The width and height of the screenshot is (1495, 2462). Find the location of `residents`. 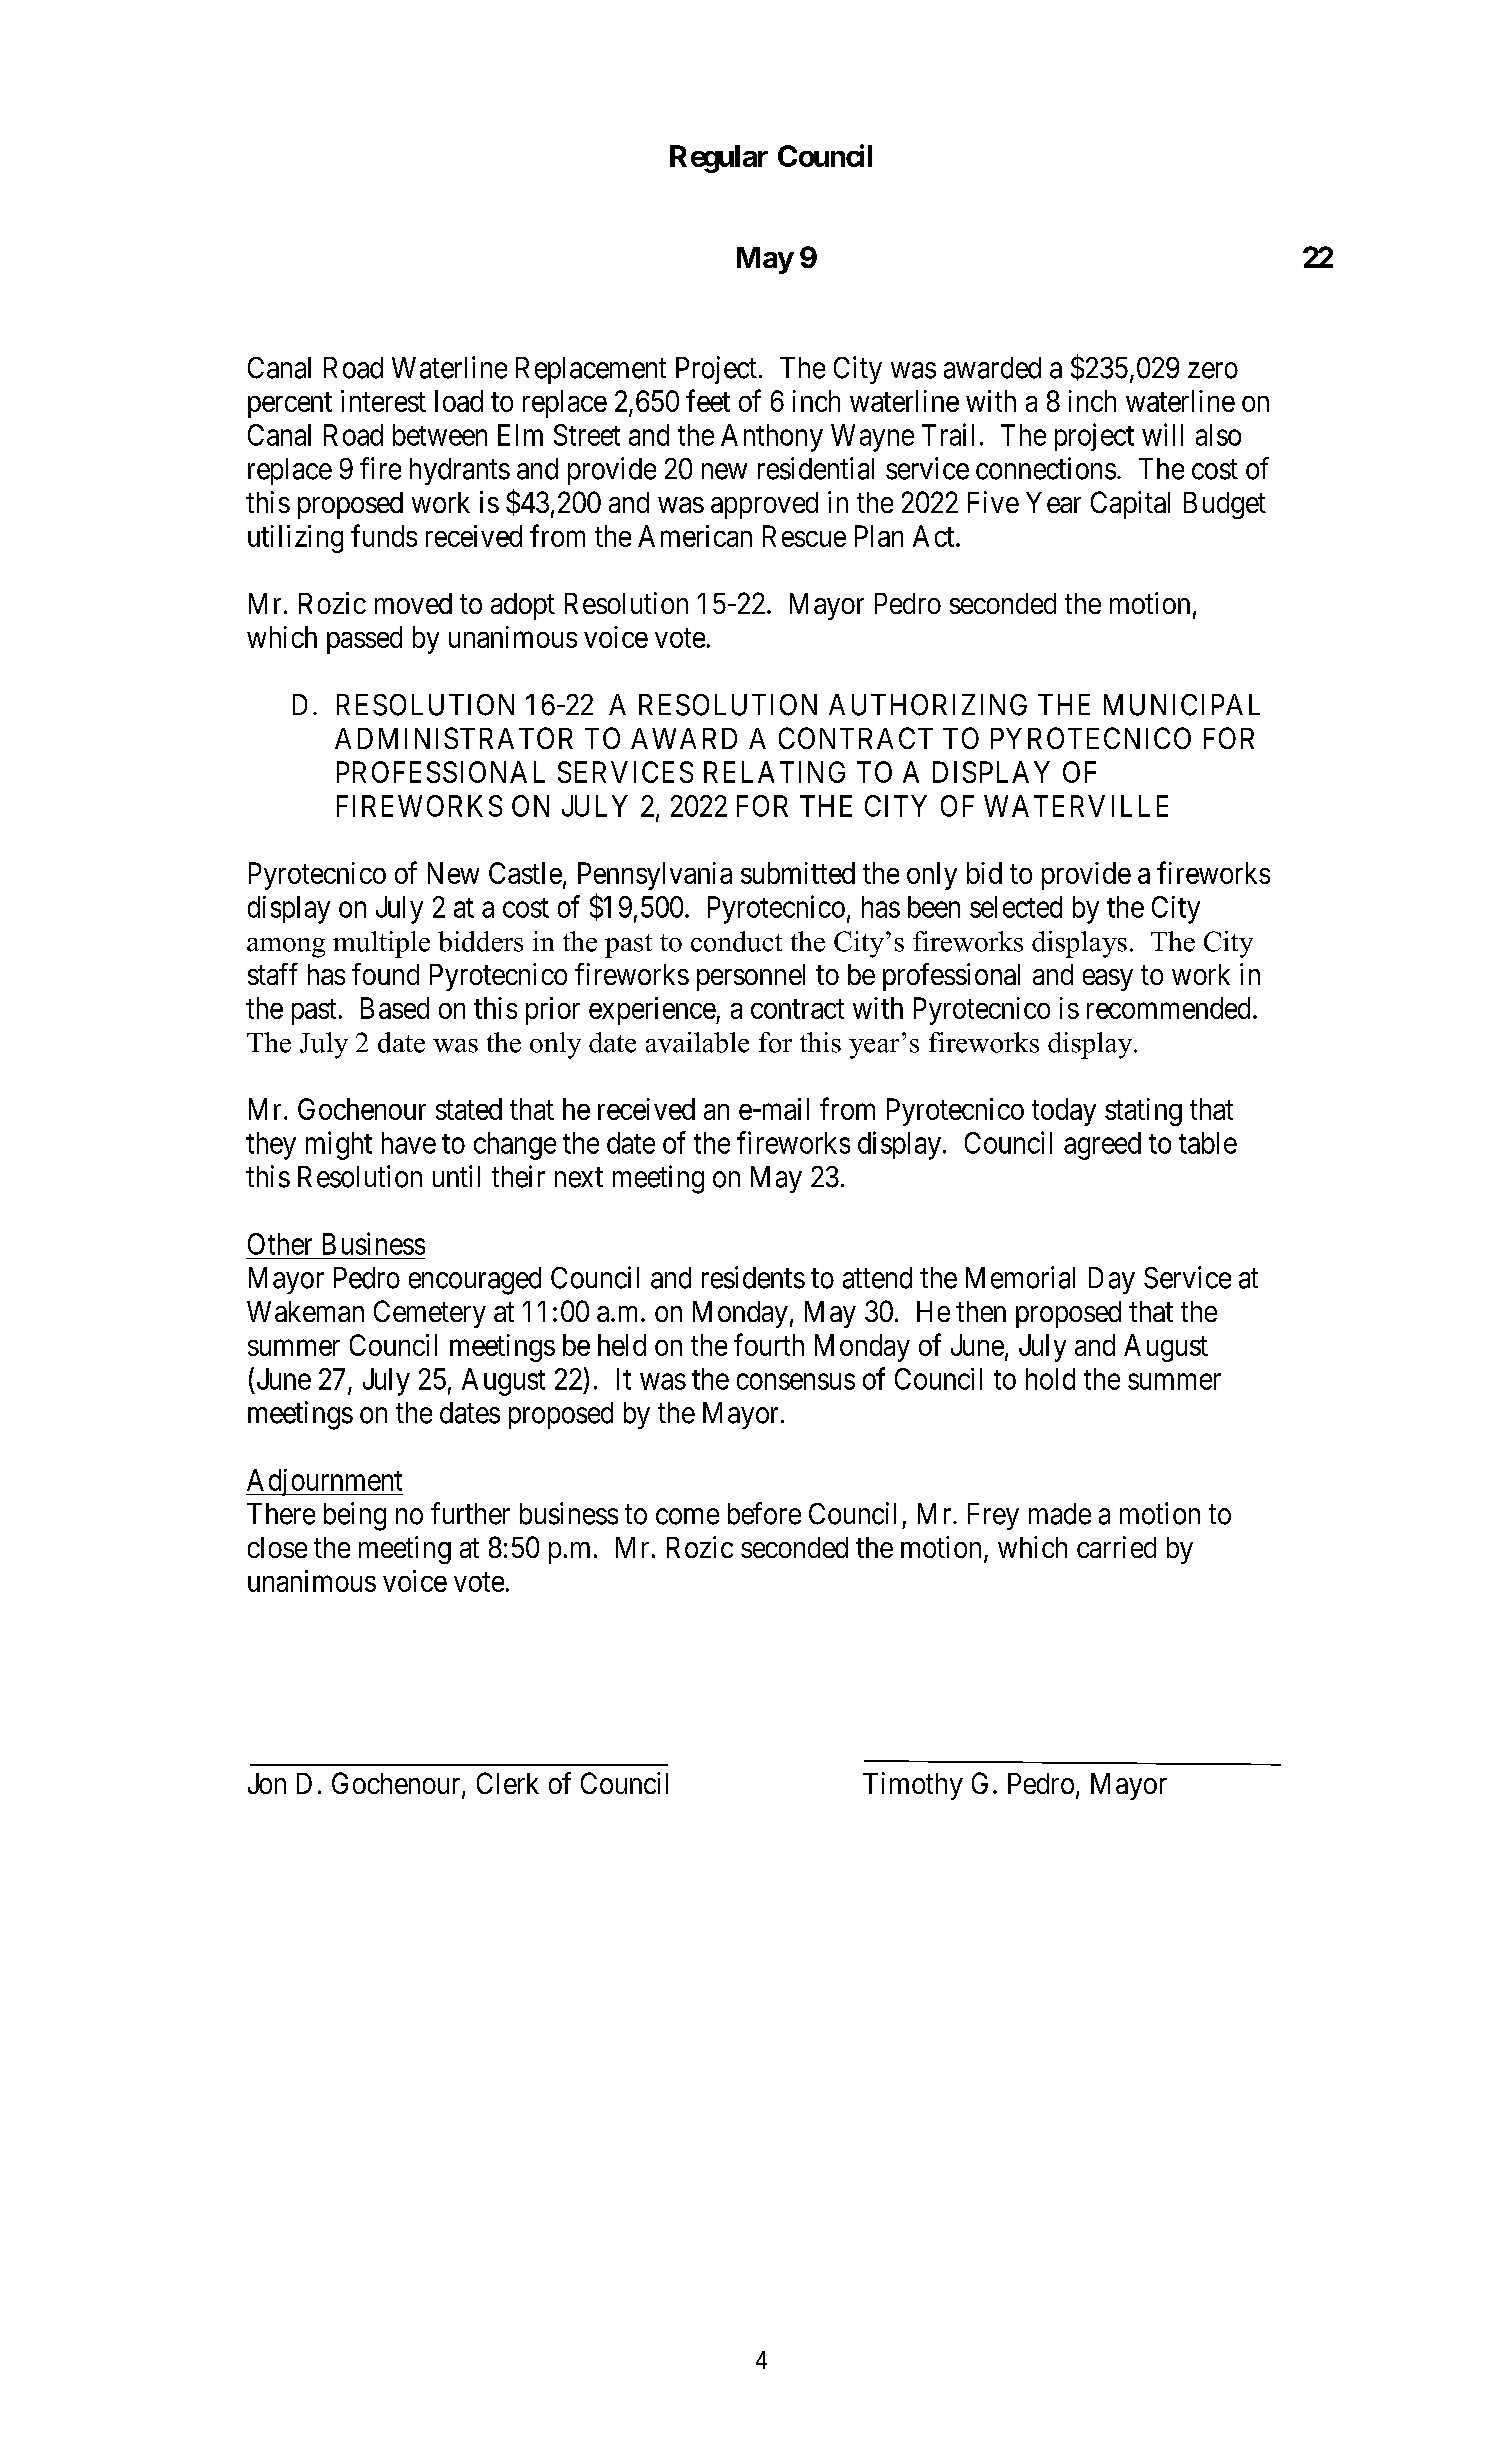

residents is located at coordinates (753, 1277).
